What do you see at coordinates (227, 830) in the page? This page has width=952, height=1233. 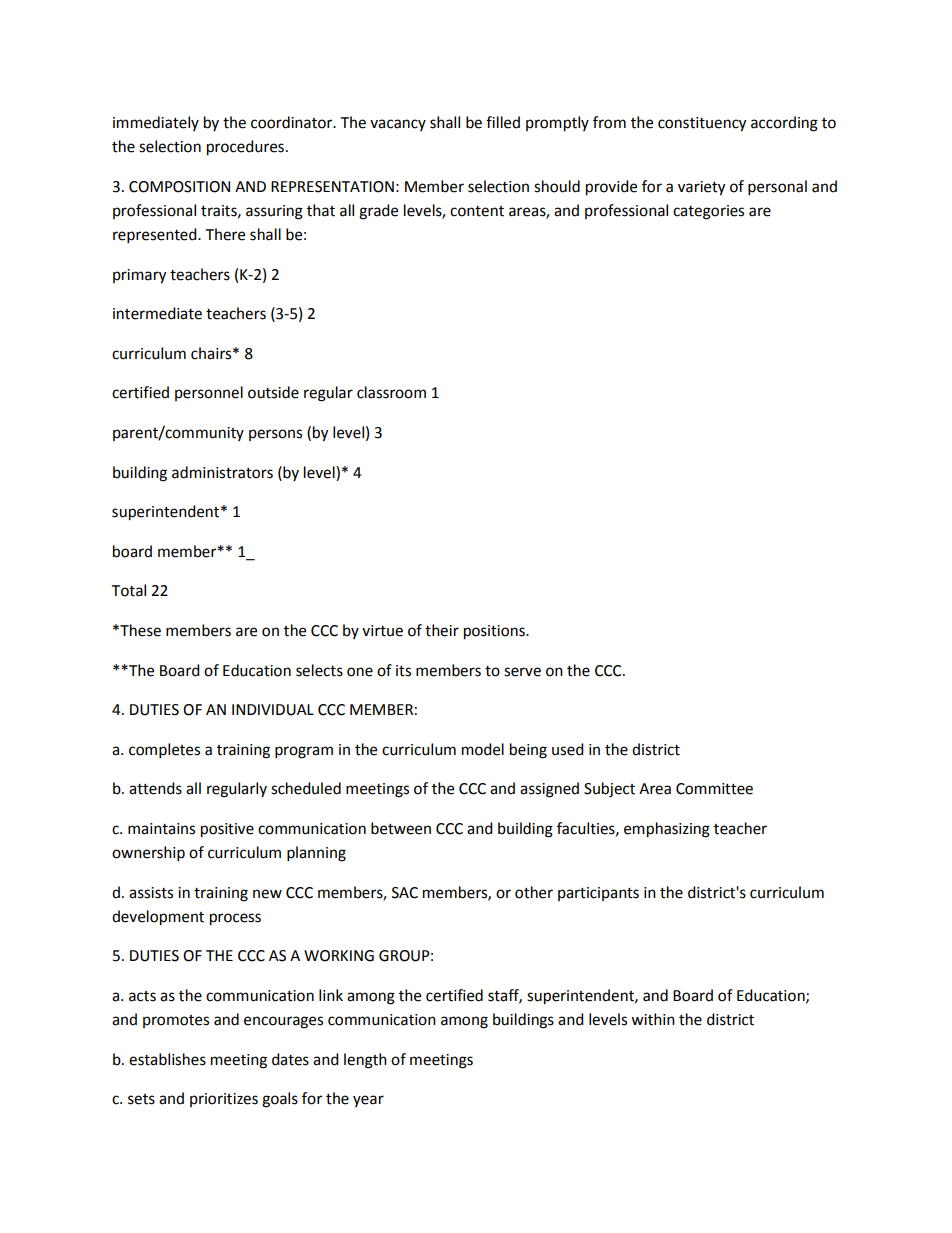 I see `positive` at bounding box center [227, 830].
